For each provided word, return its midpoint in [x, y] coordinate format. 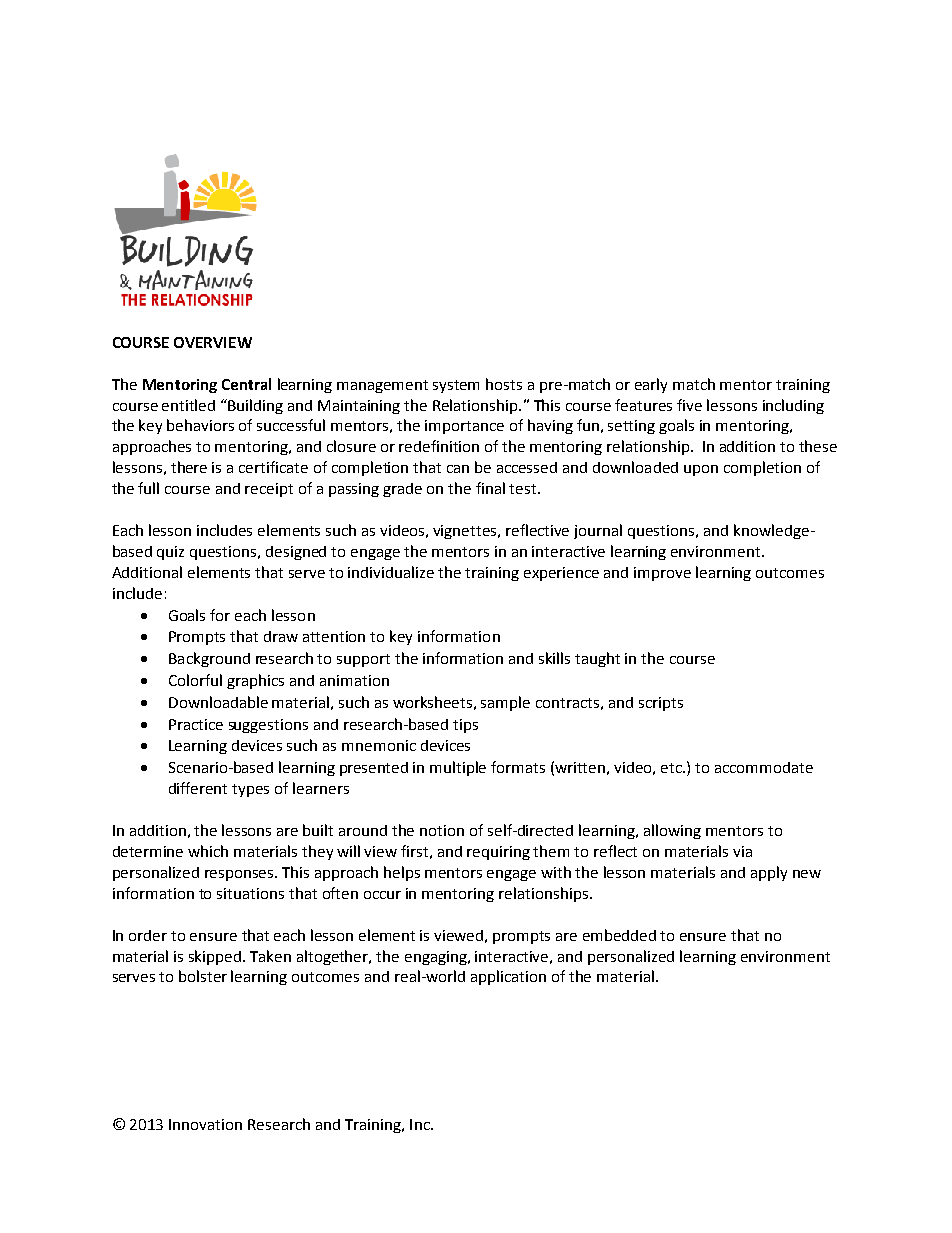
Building [255, 406]
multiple [458, 768]
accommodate [764, 767]
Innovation [205, 1124]
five [689, 405]
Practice [196, 724]
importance [464, 427]
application [508, 977]
